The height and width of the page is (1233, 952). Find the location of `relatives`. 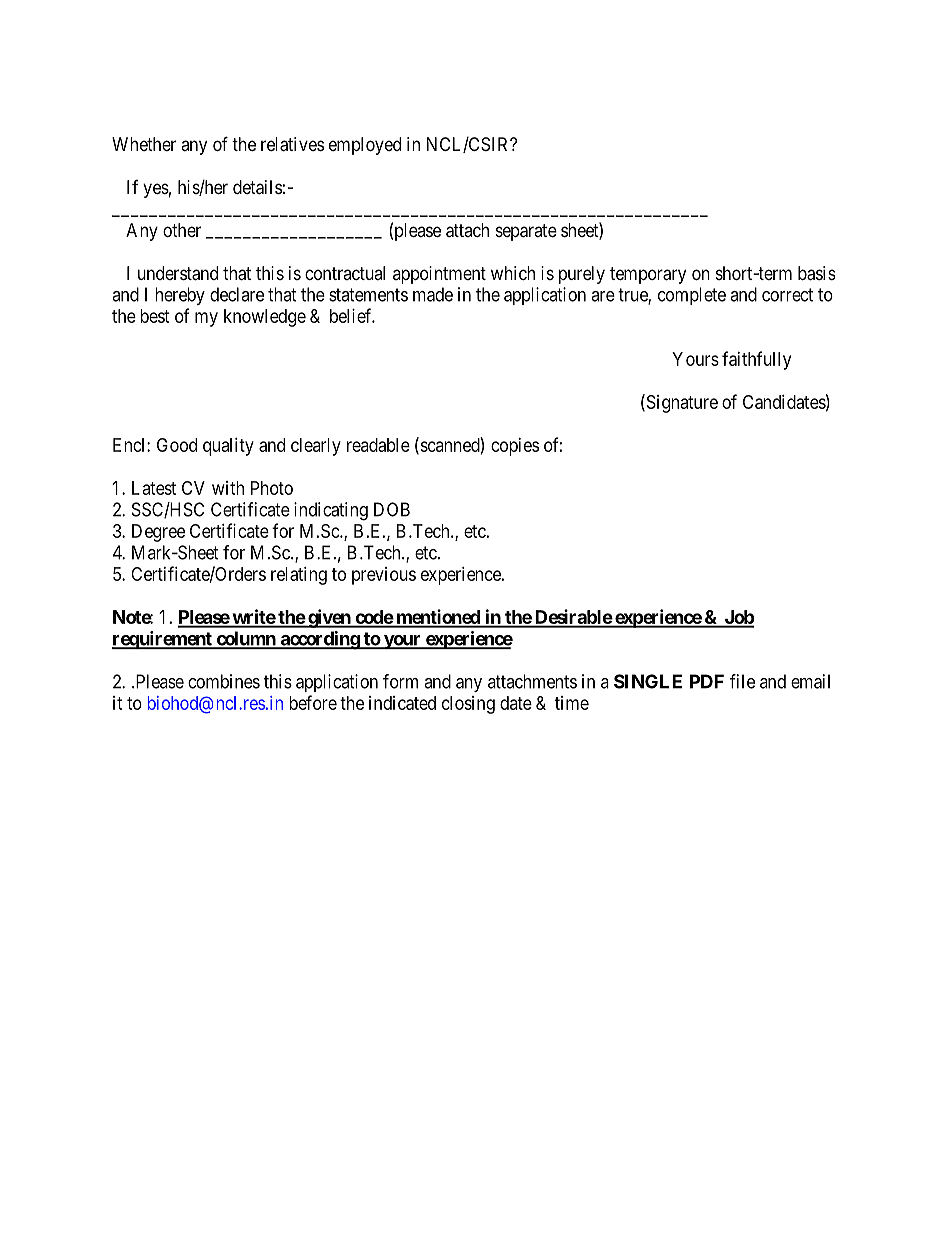

relatives is located at coordinates (292, 144).
